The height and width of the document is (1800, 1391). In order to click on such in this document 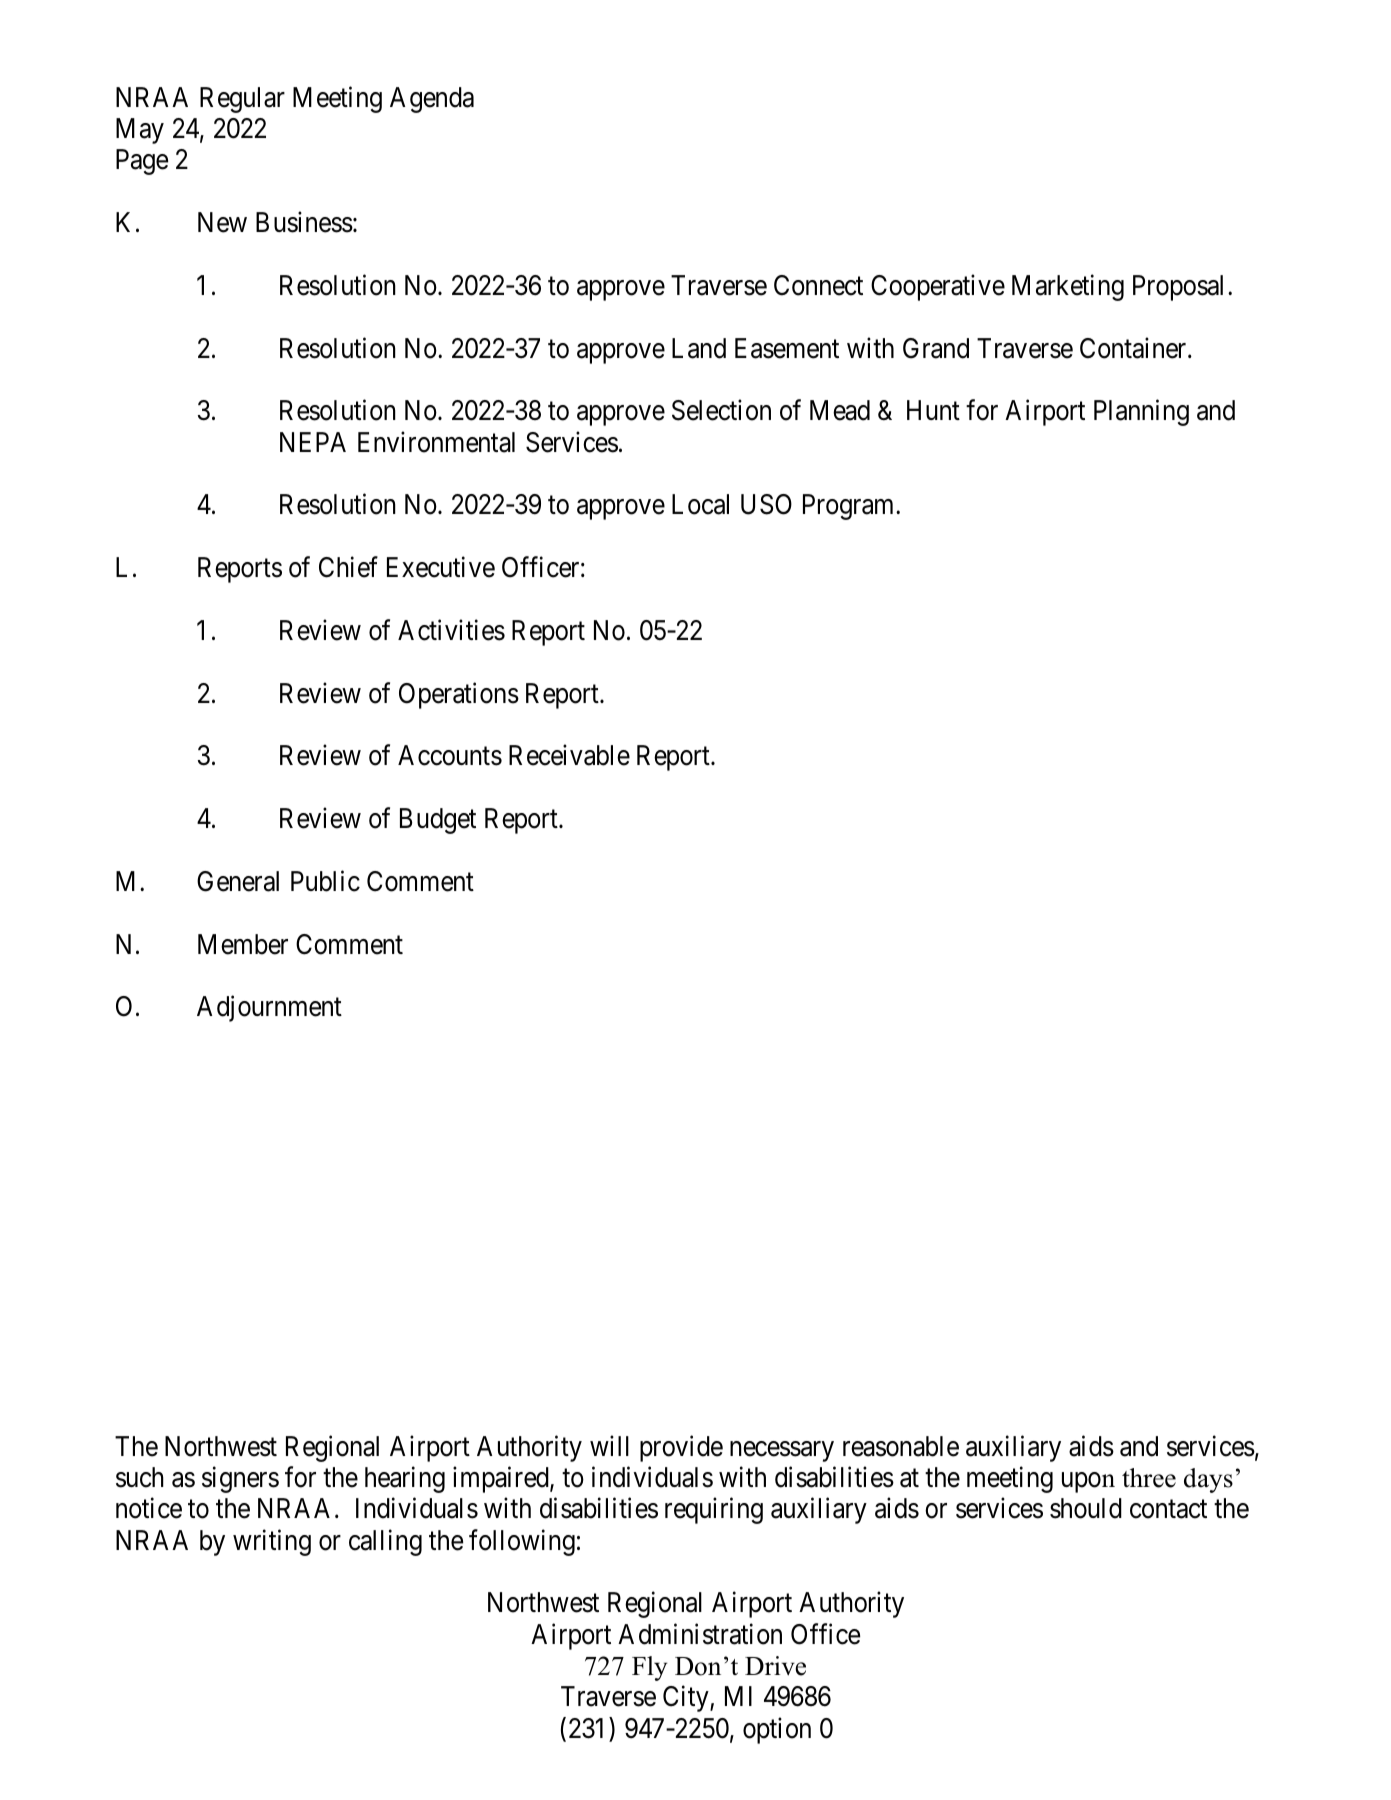, I will do `click(140, 1477)`.
